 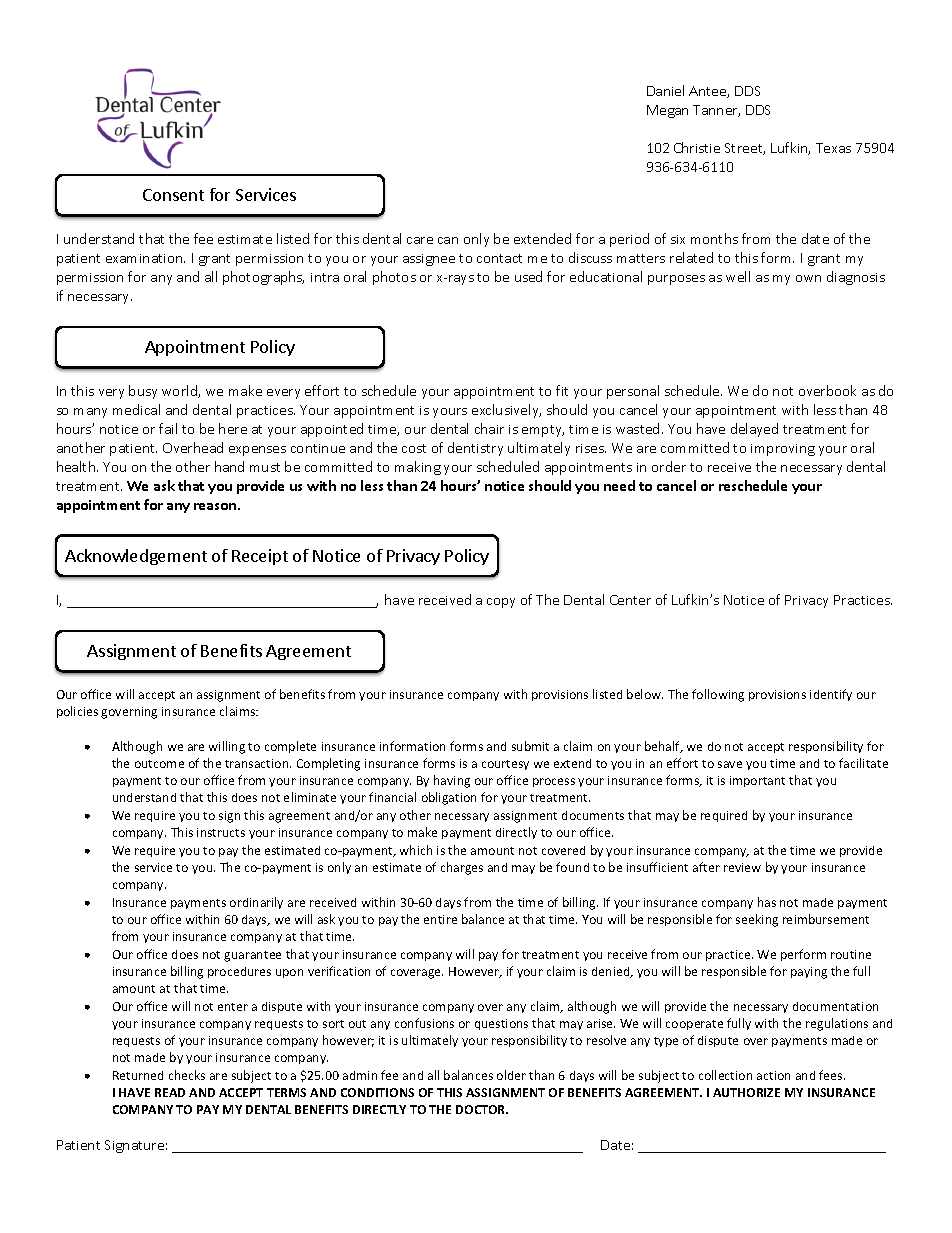 What do you see at coordinates (511, 1075) in the screenshot?
I see `older` at bounding box center [511, 1075].
